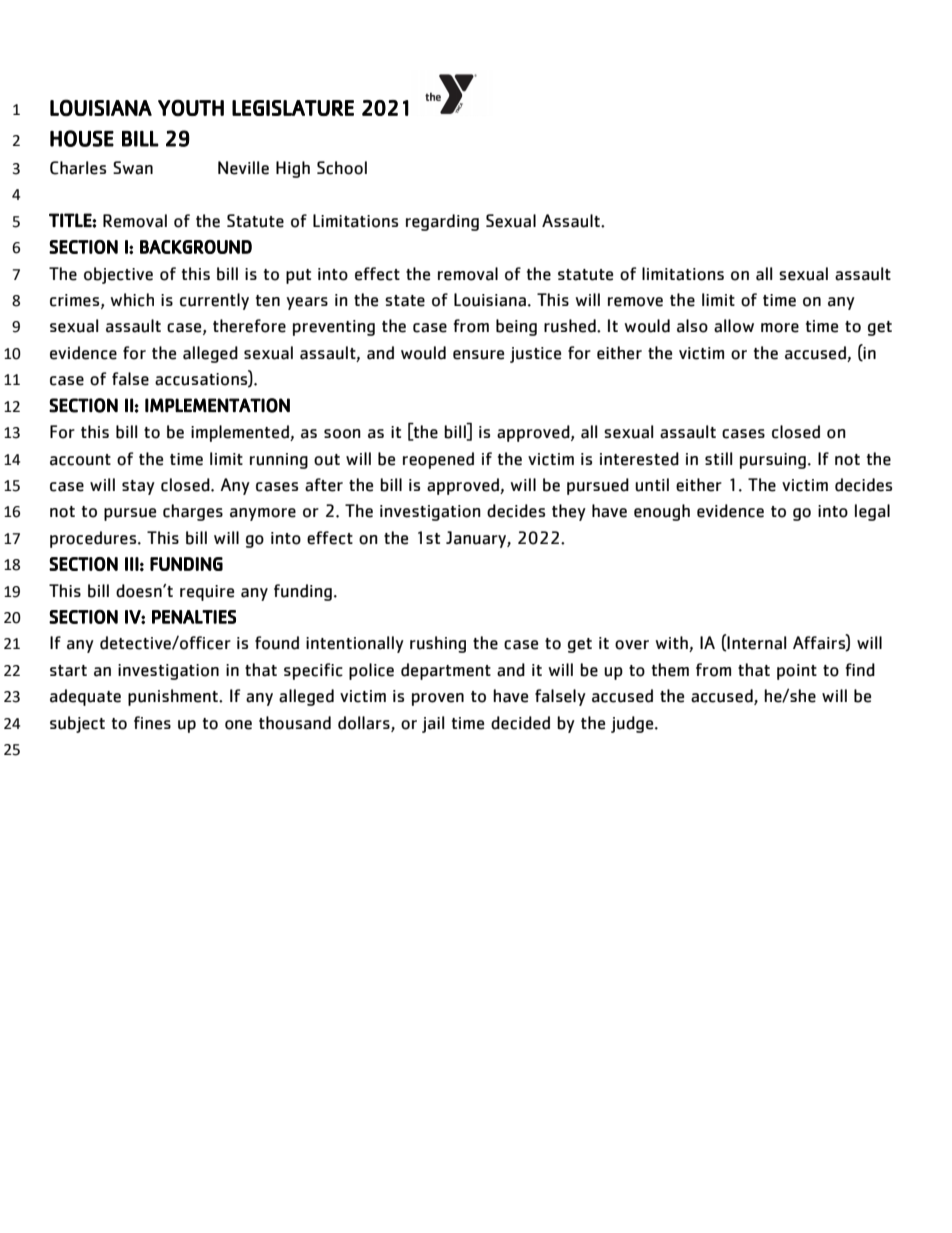 This document has height=1233, width=952. I want to click on which, so click(132, 300).
